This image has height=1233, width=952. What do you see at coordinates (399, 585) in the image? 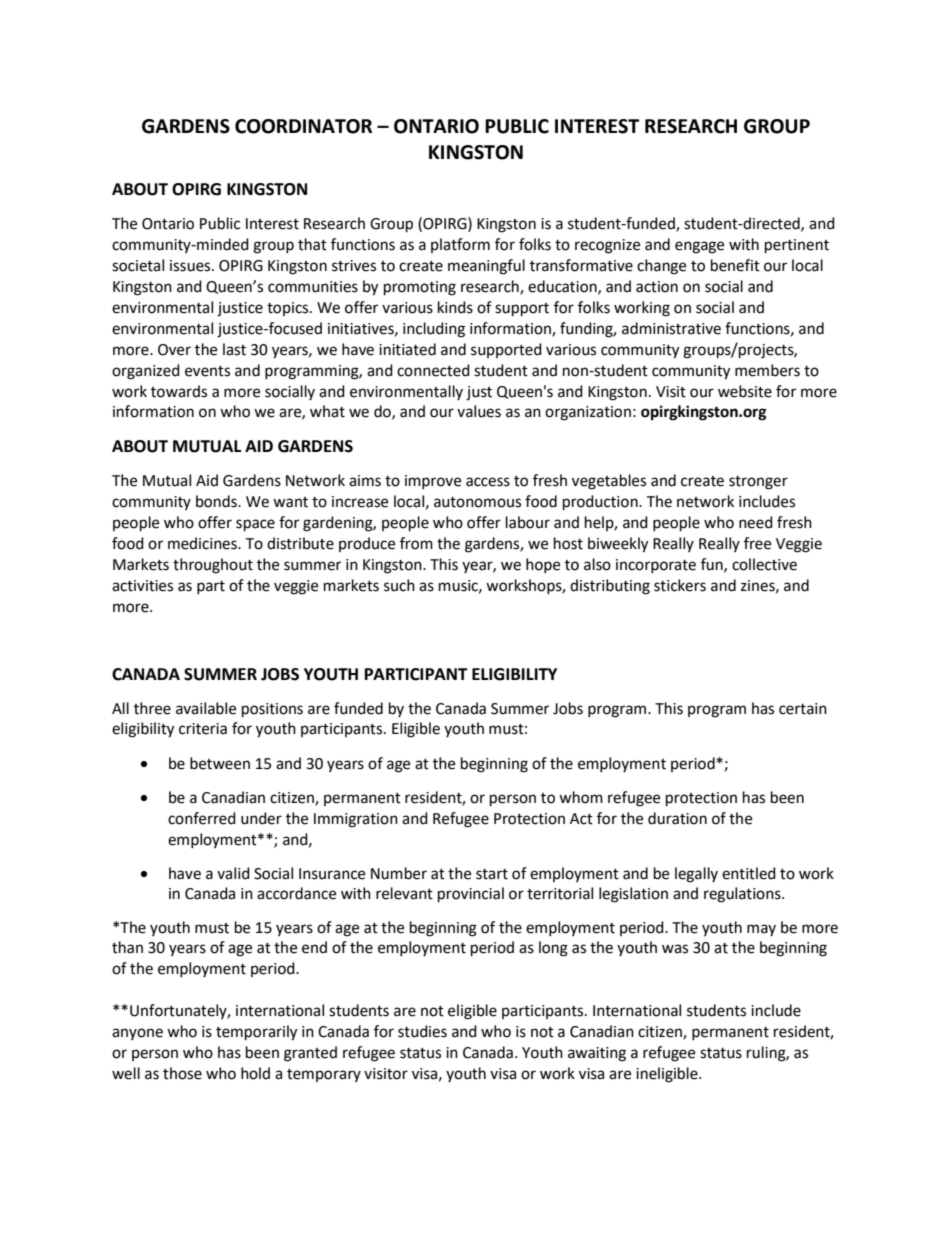
I see `such` at bounding box center [399, 585].
